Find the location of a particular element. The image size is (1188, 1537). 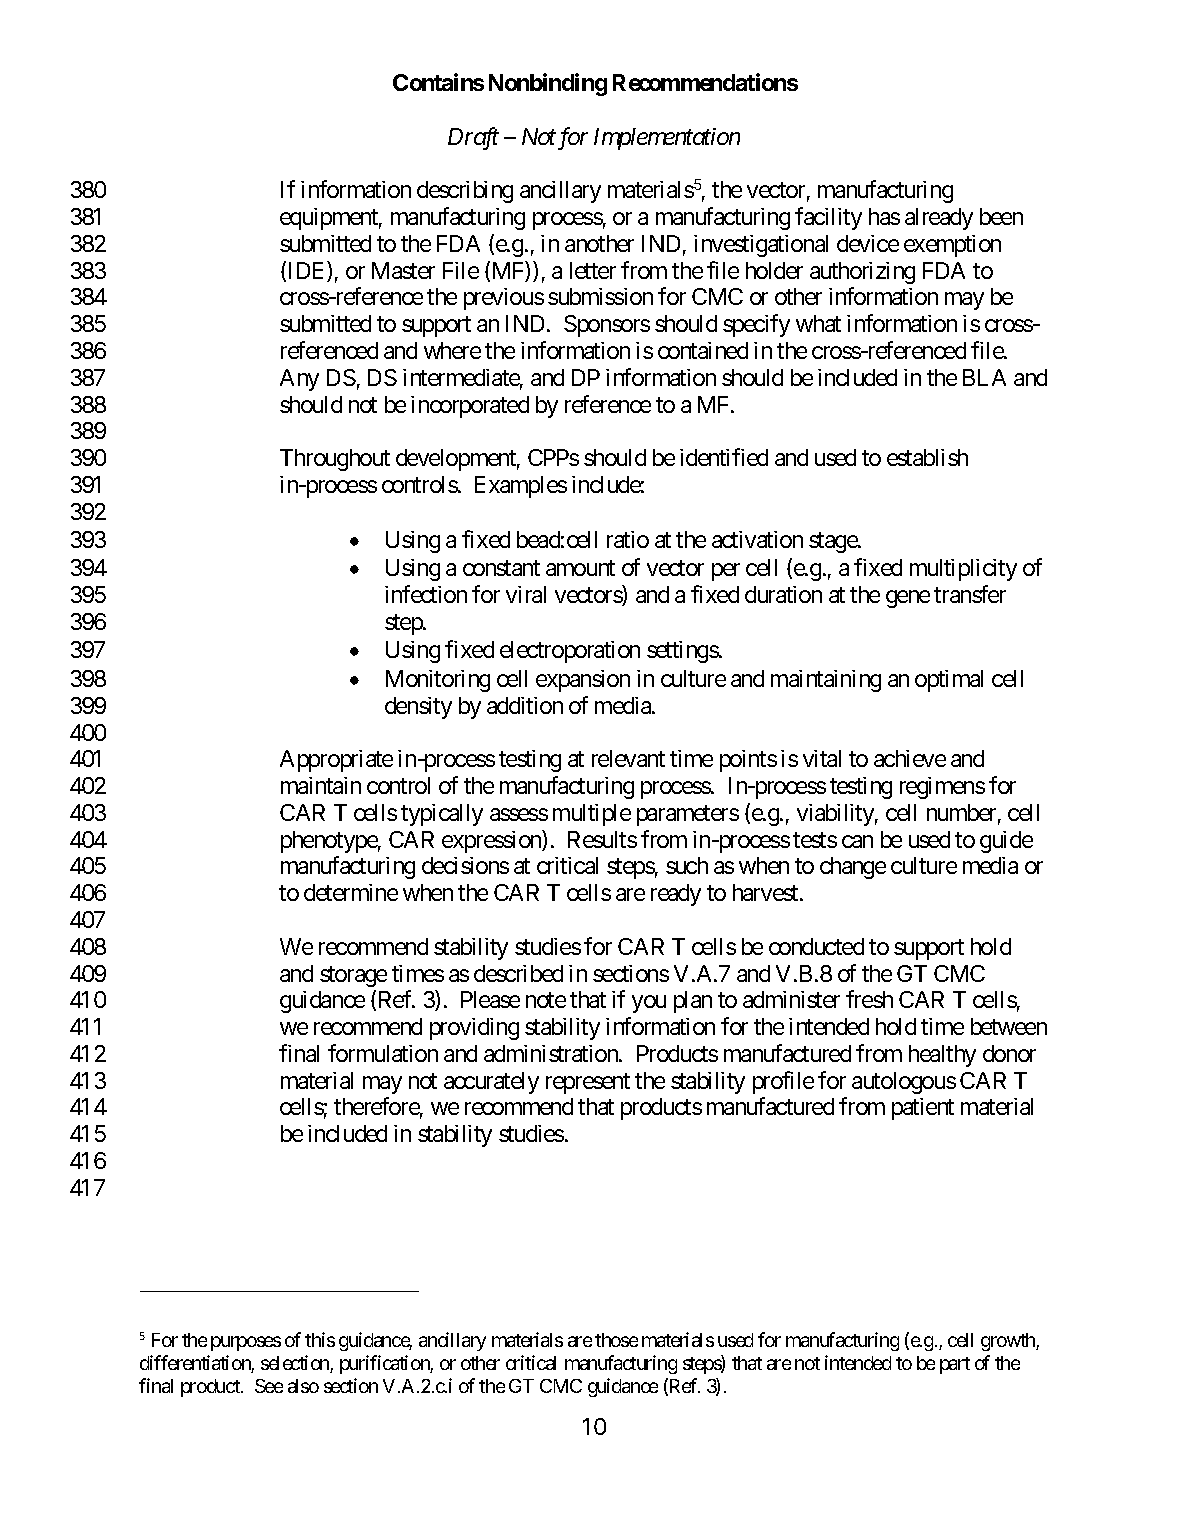

optimal is located at coordinates (949, 681).
